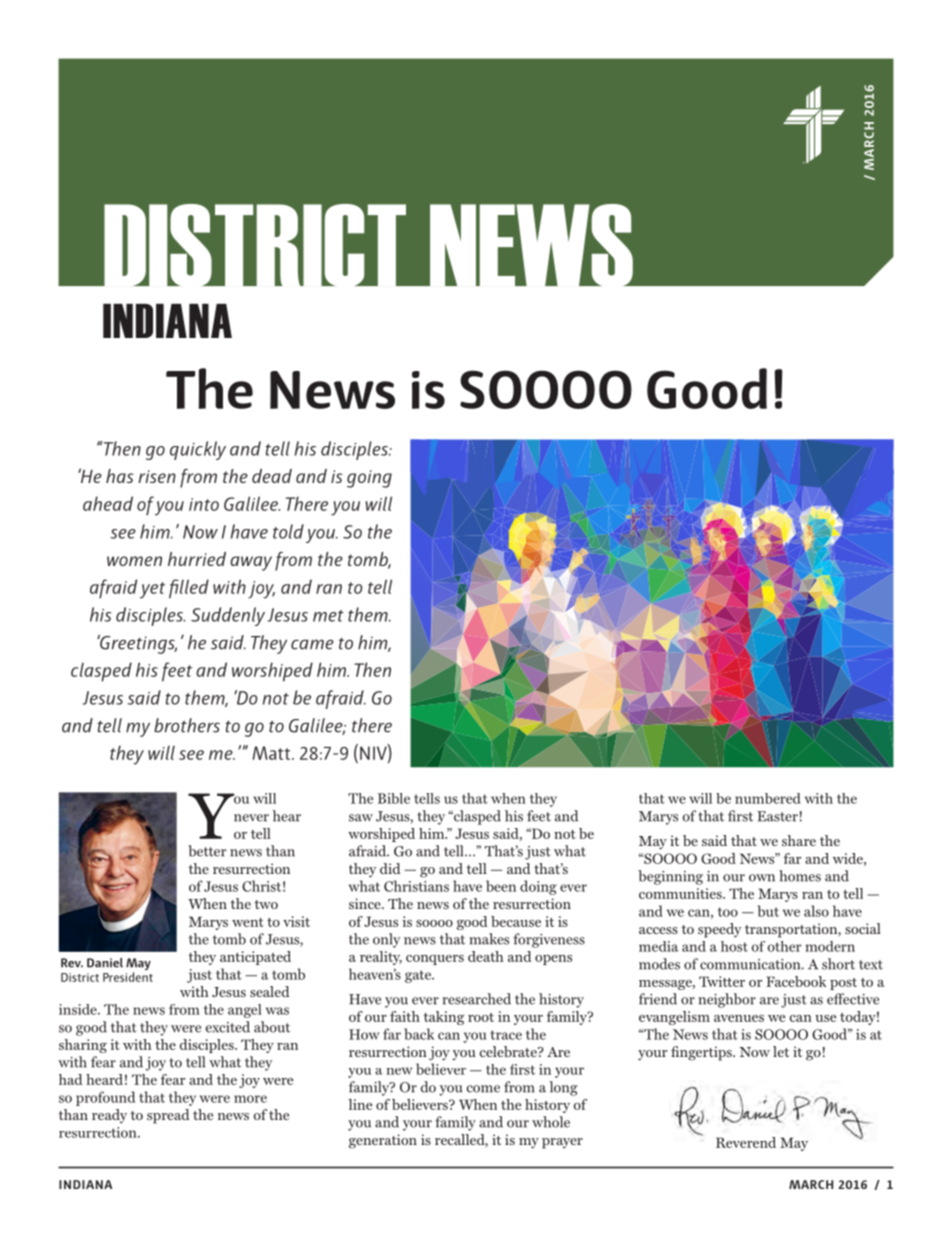 The image size is (952, 1238). What do you see at coordinates (394, 798) in the document?
I see `Bible` at bounding box center [394, 798].
